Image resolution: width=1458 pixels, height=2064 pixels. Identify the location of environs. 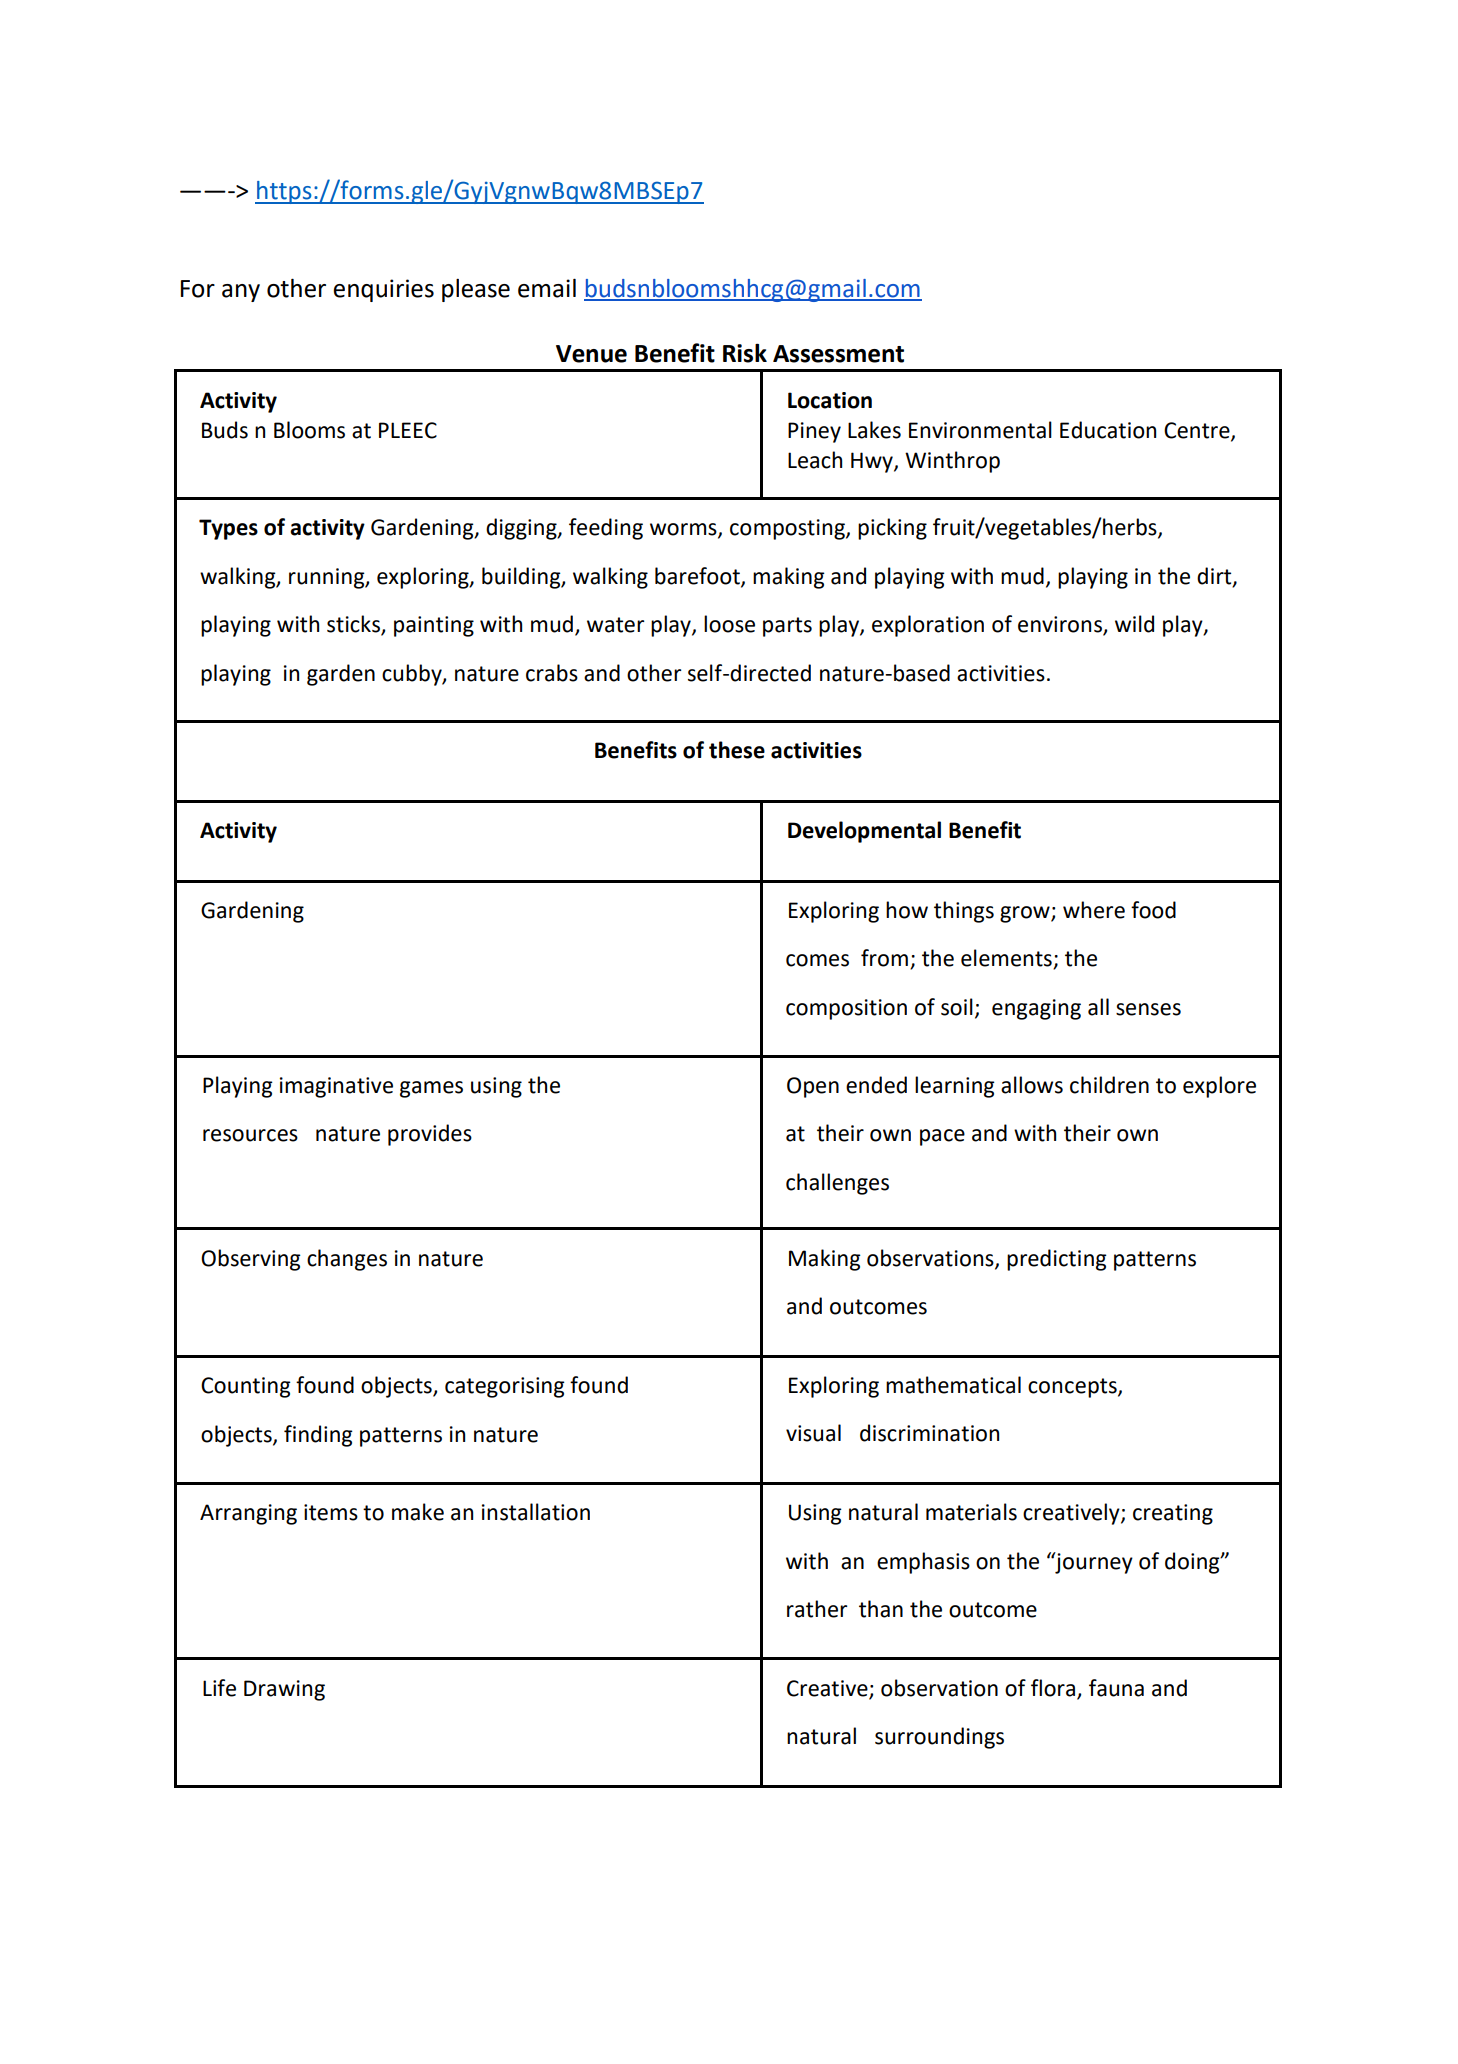
(1061, 625).
